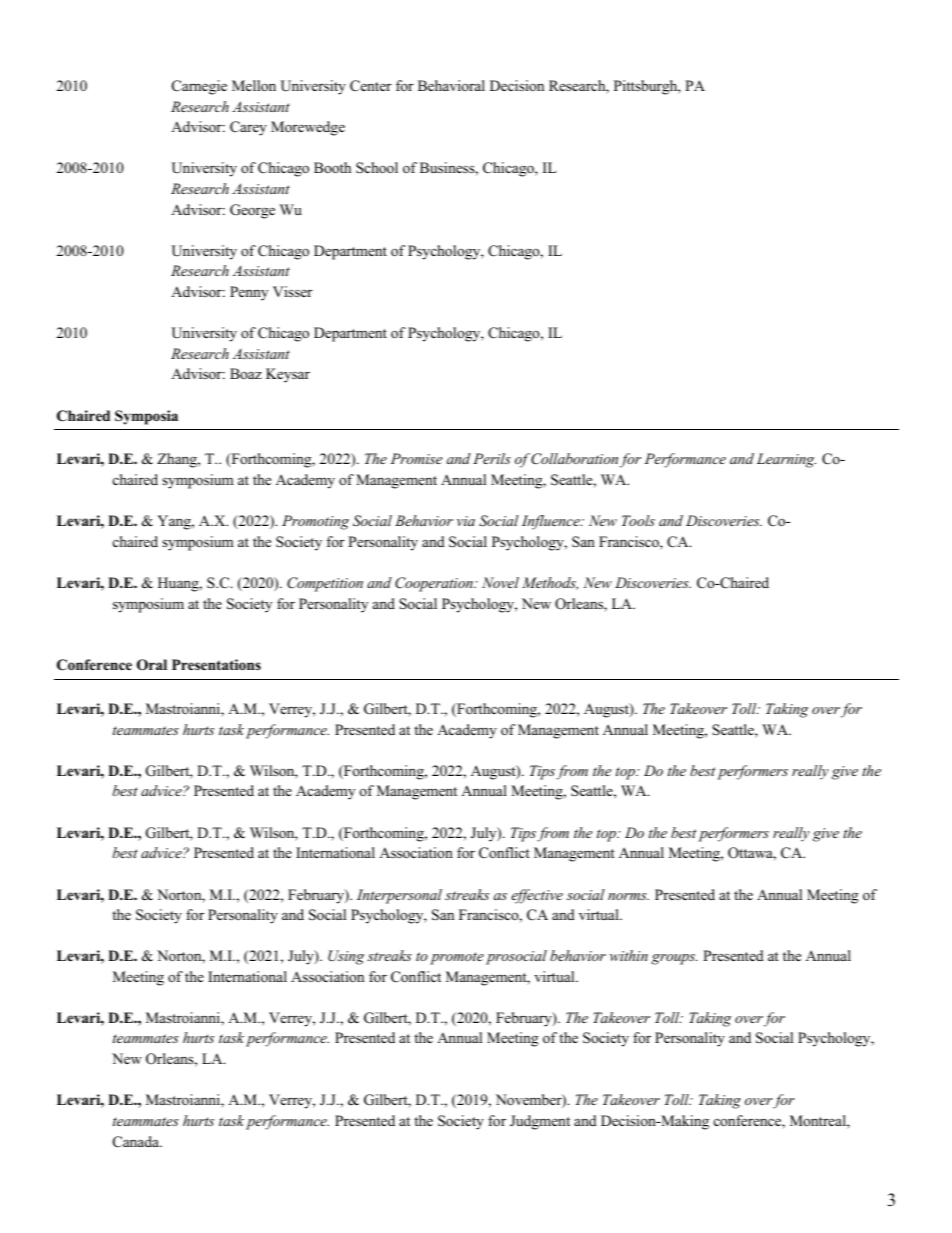 The width and height of the page is (952, 1233). I want to click on Center, so click(371, 86).
